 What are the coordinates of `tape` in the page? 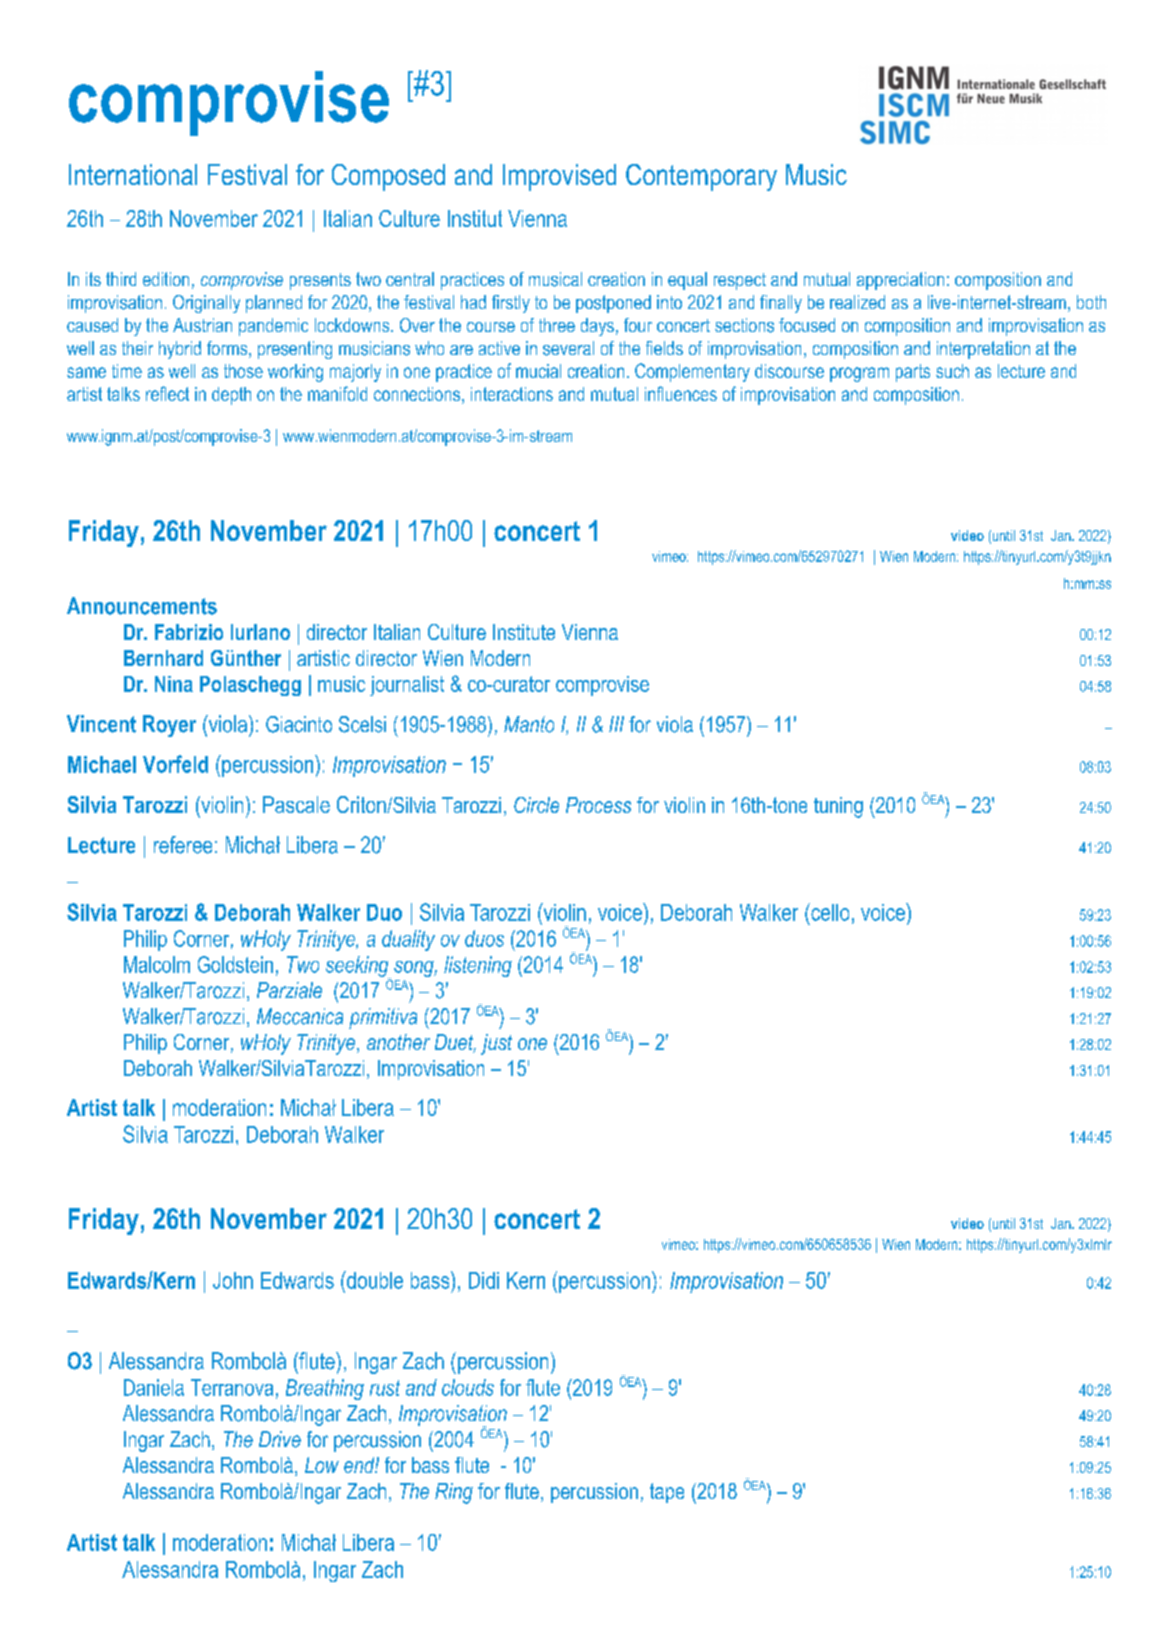 It's located at (667, 1493).
